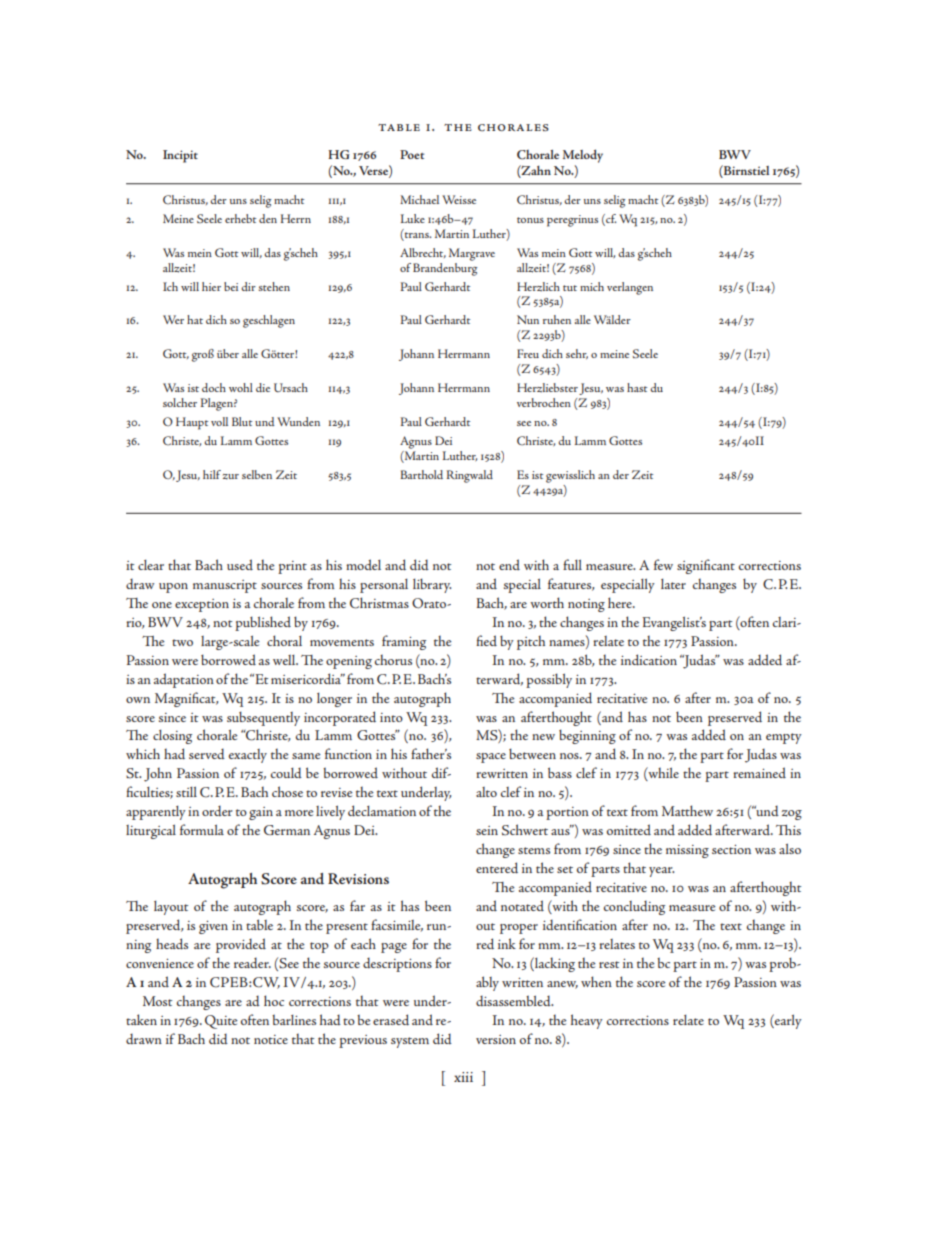 This screenshot has height=1245, width=952. What do you see at coordinates (296, 218) in the screenshot?
I see `Herrn` at bounding box center [296, 218].
